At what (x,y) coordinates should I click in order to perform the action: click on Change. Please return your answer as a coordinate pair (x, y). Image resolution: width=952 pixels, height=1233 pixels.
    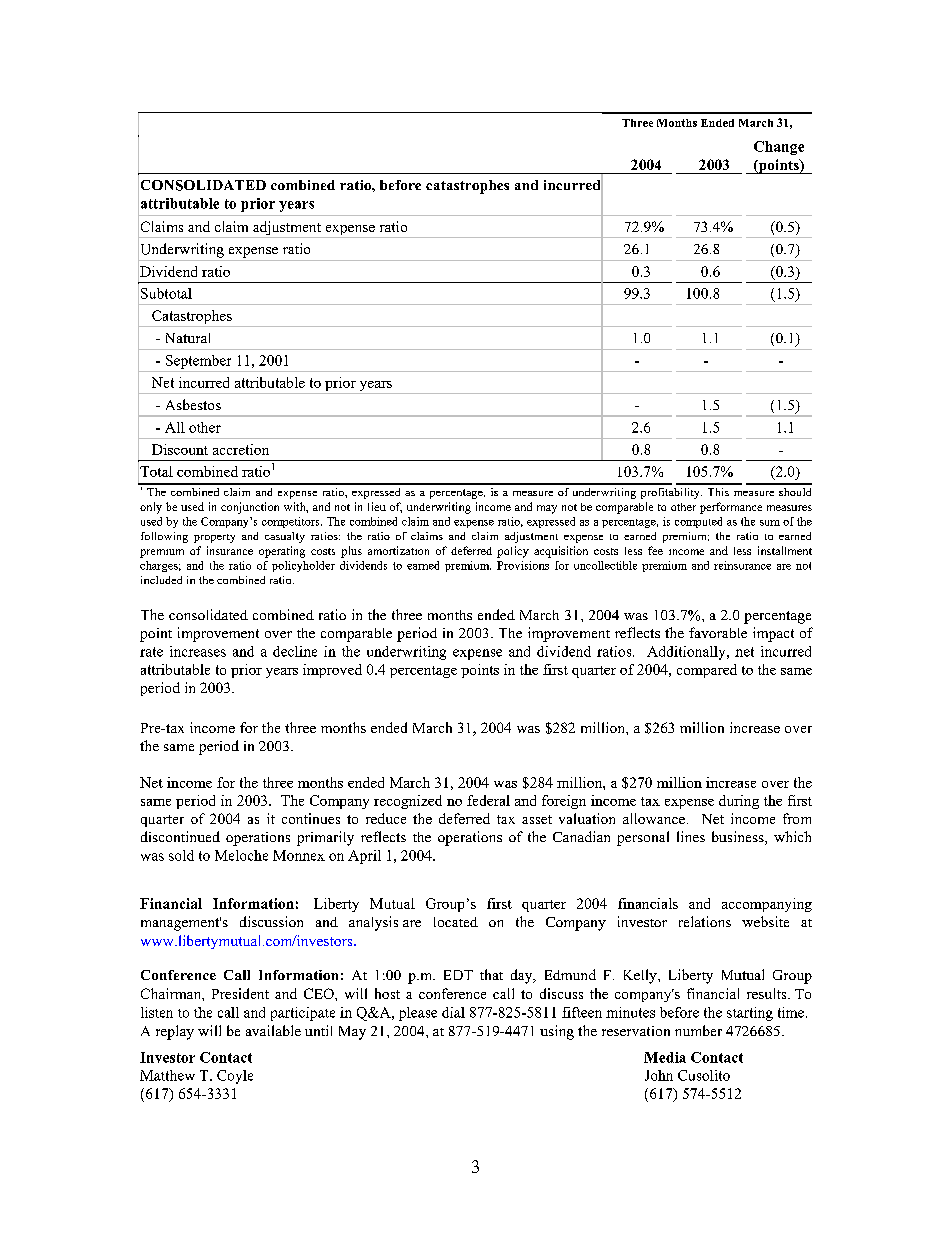
    Looking at the image, I should click on (779, 148).
